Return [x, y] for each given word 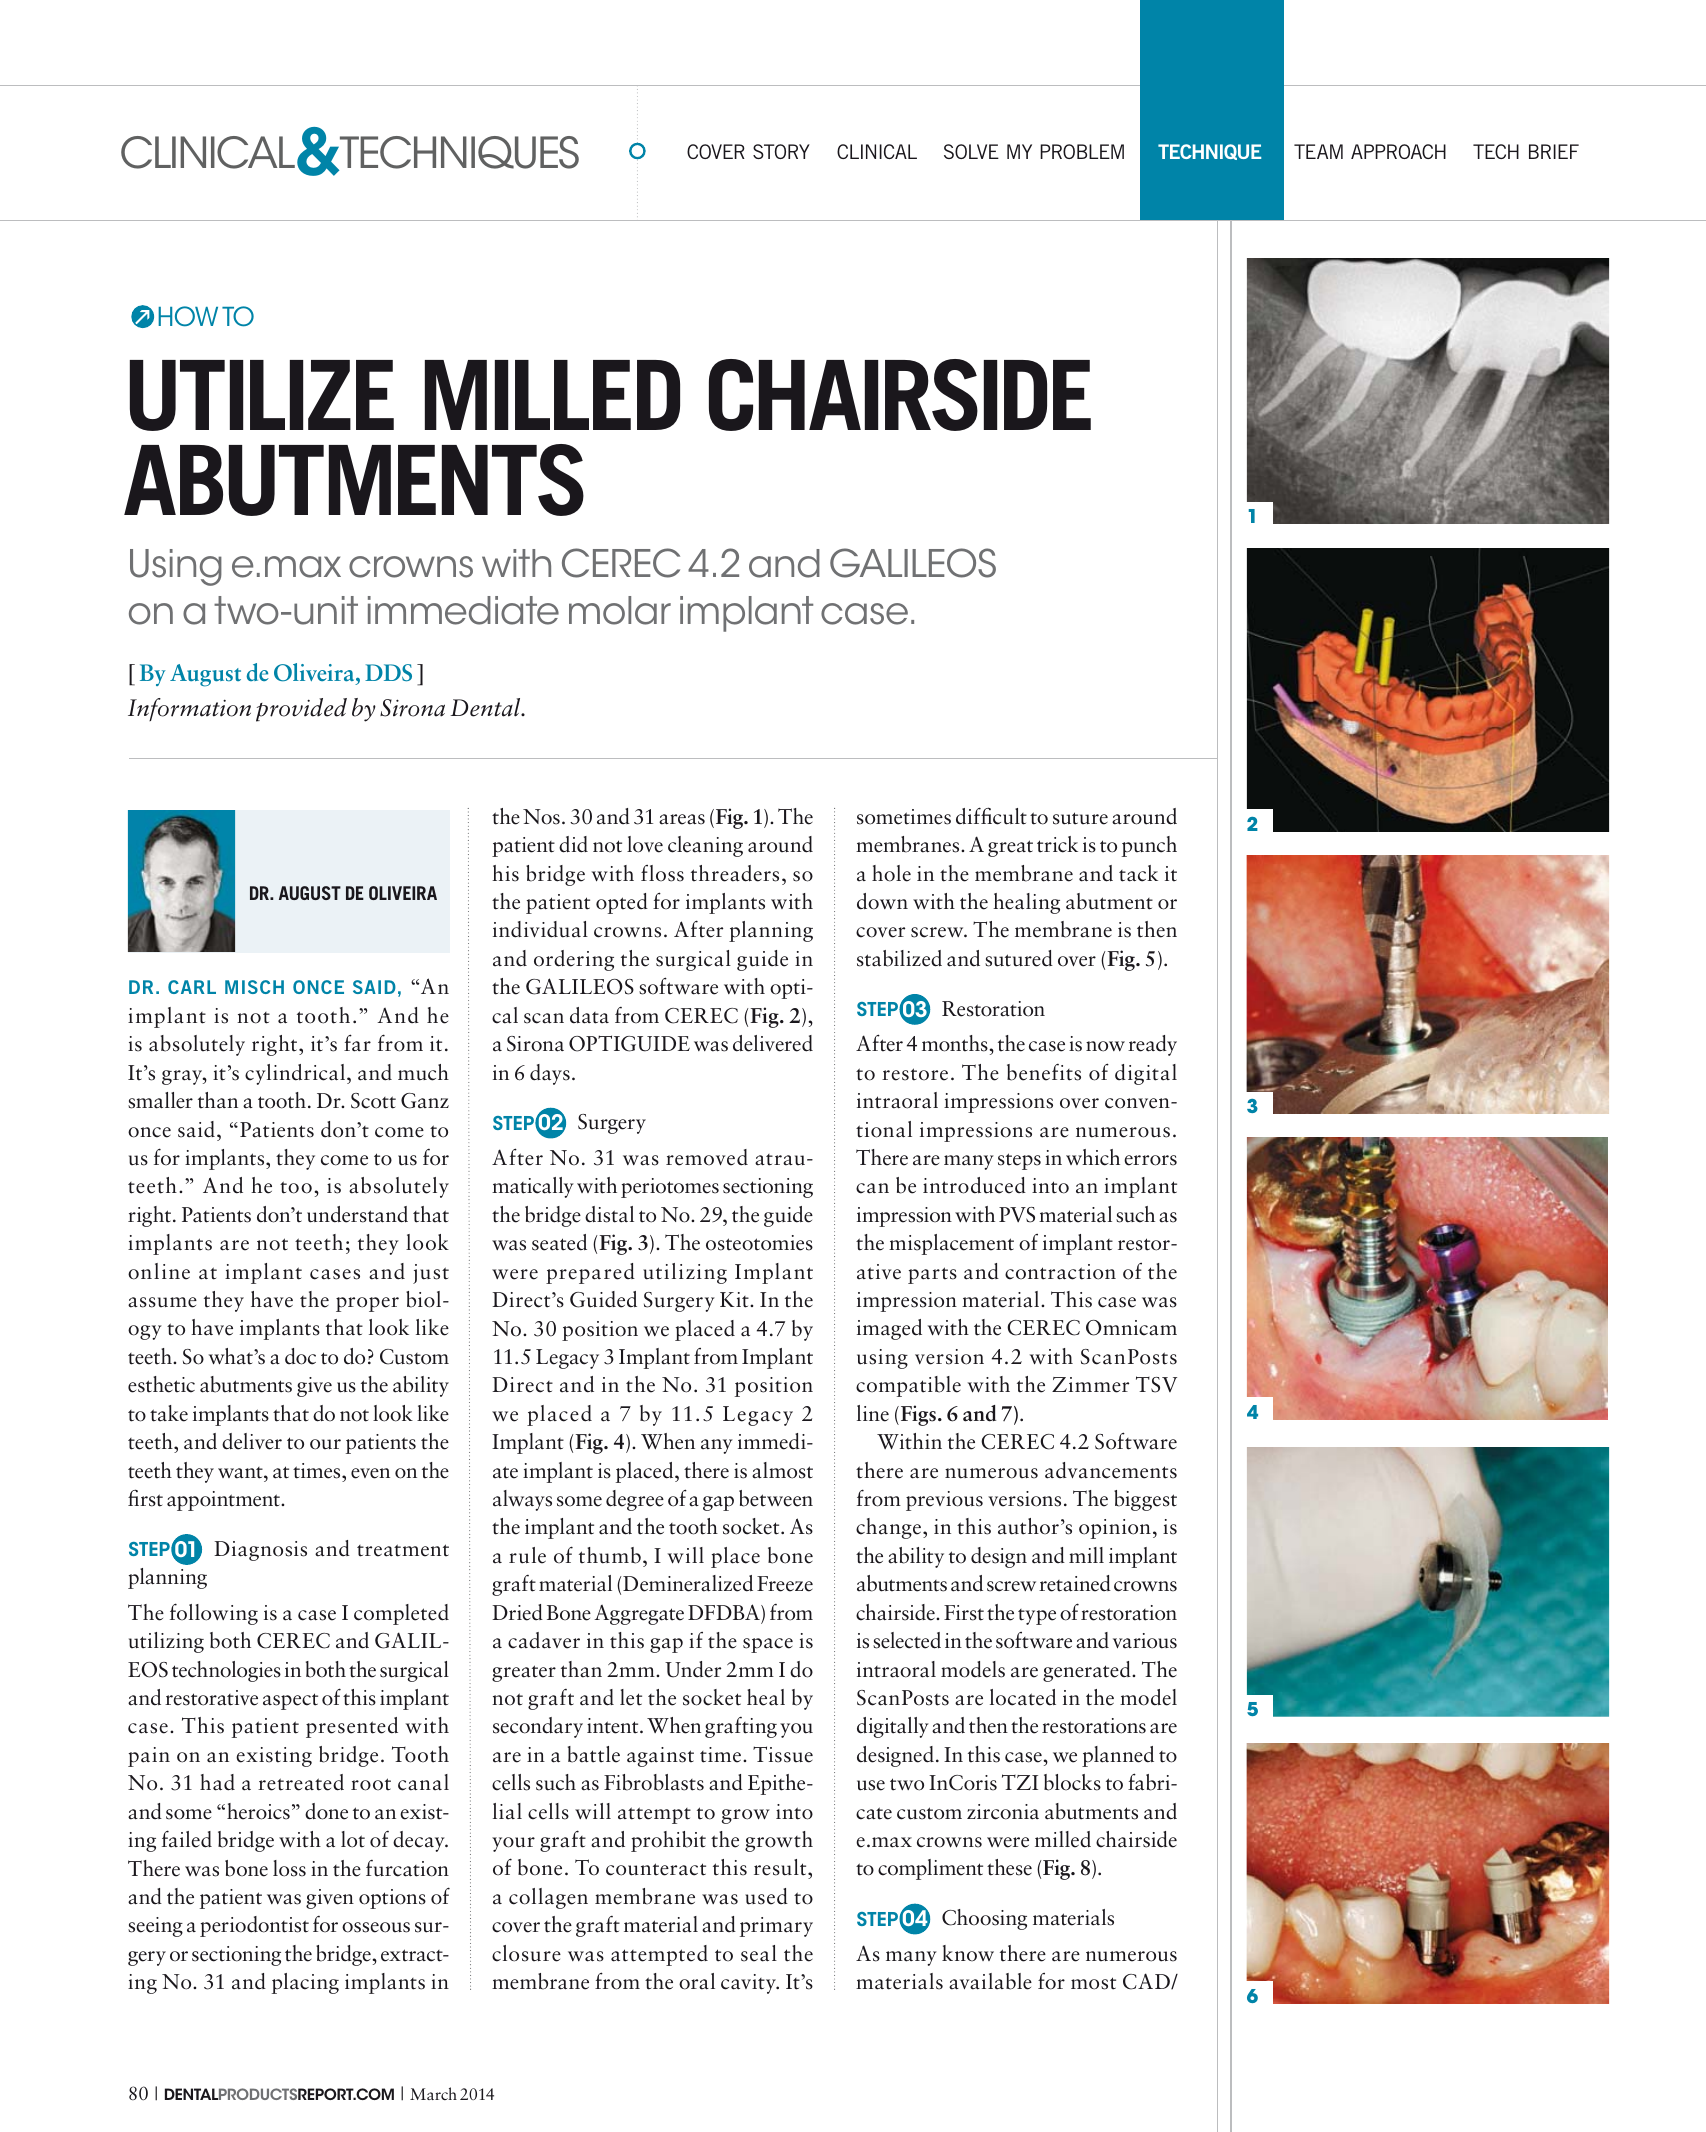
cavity [749, 1984]
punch [1149, 846]
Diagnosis [260, 1551]
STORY [781, 151]
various [1145, 1641]
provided [301, 710]
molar [620, 610]
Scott [373, 1101]
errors [1150, 1160]
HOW [188, 316]
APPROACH [1398, 151]
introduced [974, 1185]
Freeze [785, 1584]
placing [305, 1983]
